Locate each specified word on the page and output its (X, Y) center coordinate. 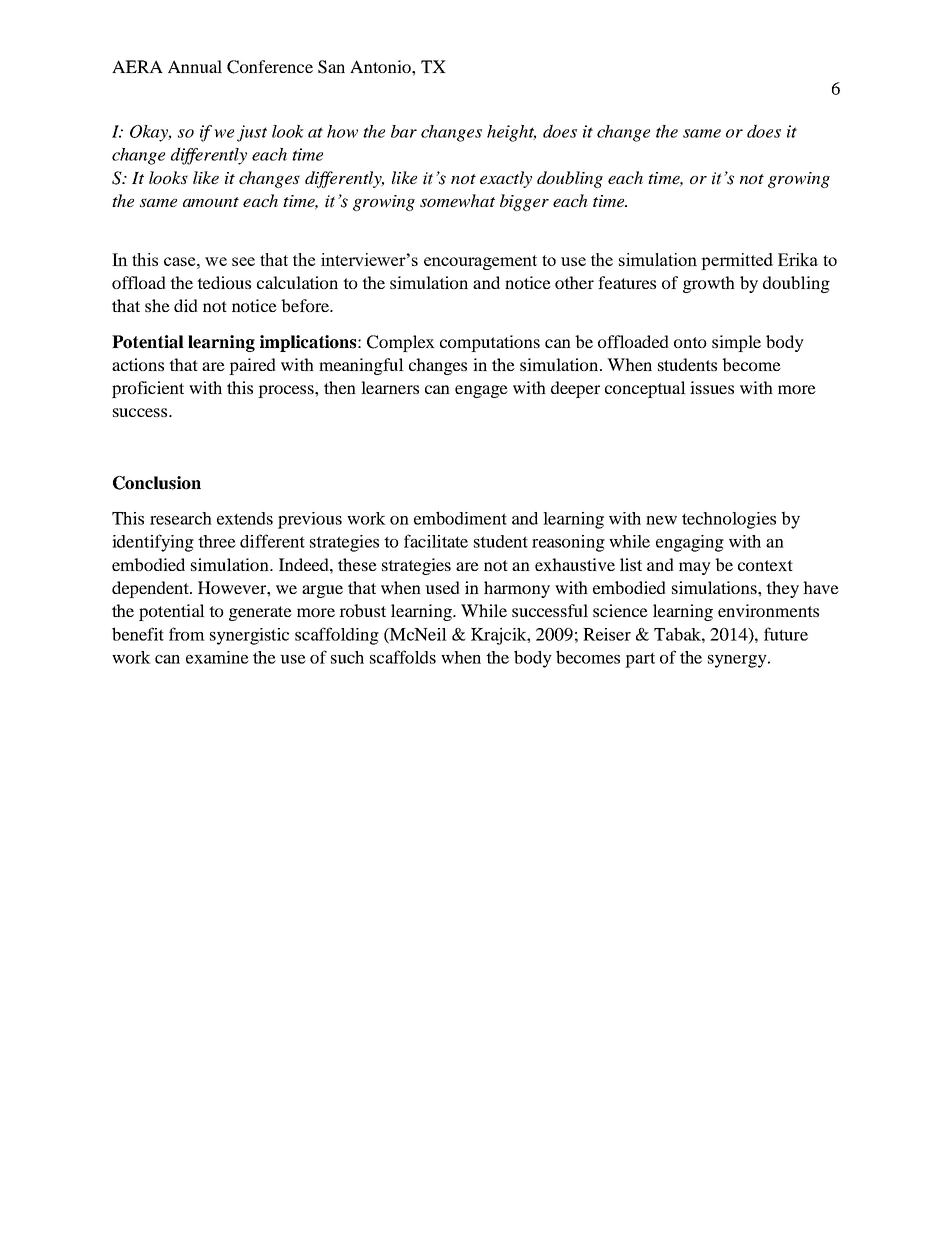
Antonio (381, 66)
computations (490, 343)
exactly (506, 179)
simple (736, 343)
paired (252, 366)
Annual (195, 66)
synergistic (249, 636)
